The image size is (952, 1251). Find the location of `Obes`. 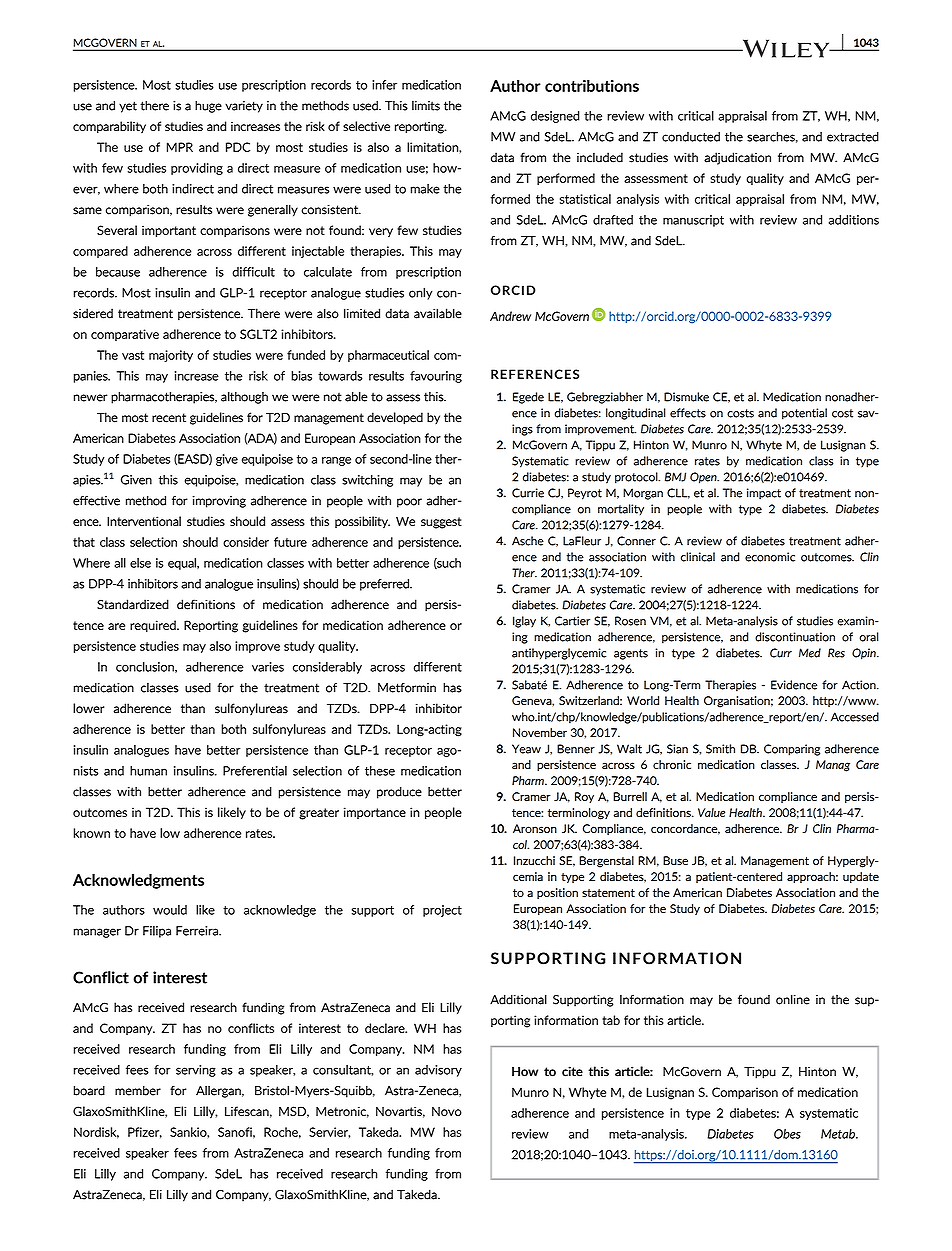

Obes is located at coordinates (787, 1134).
